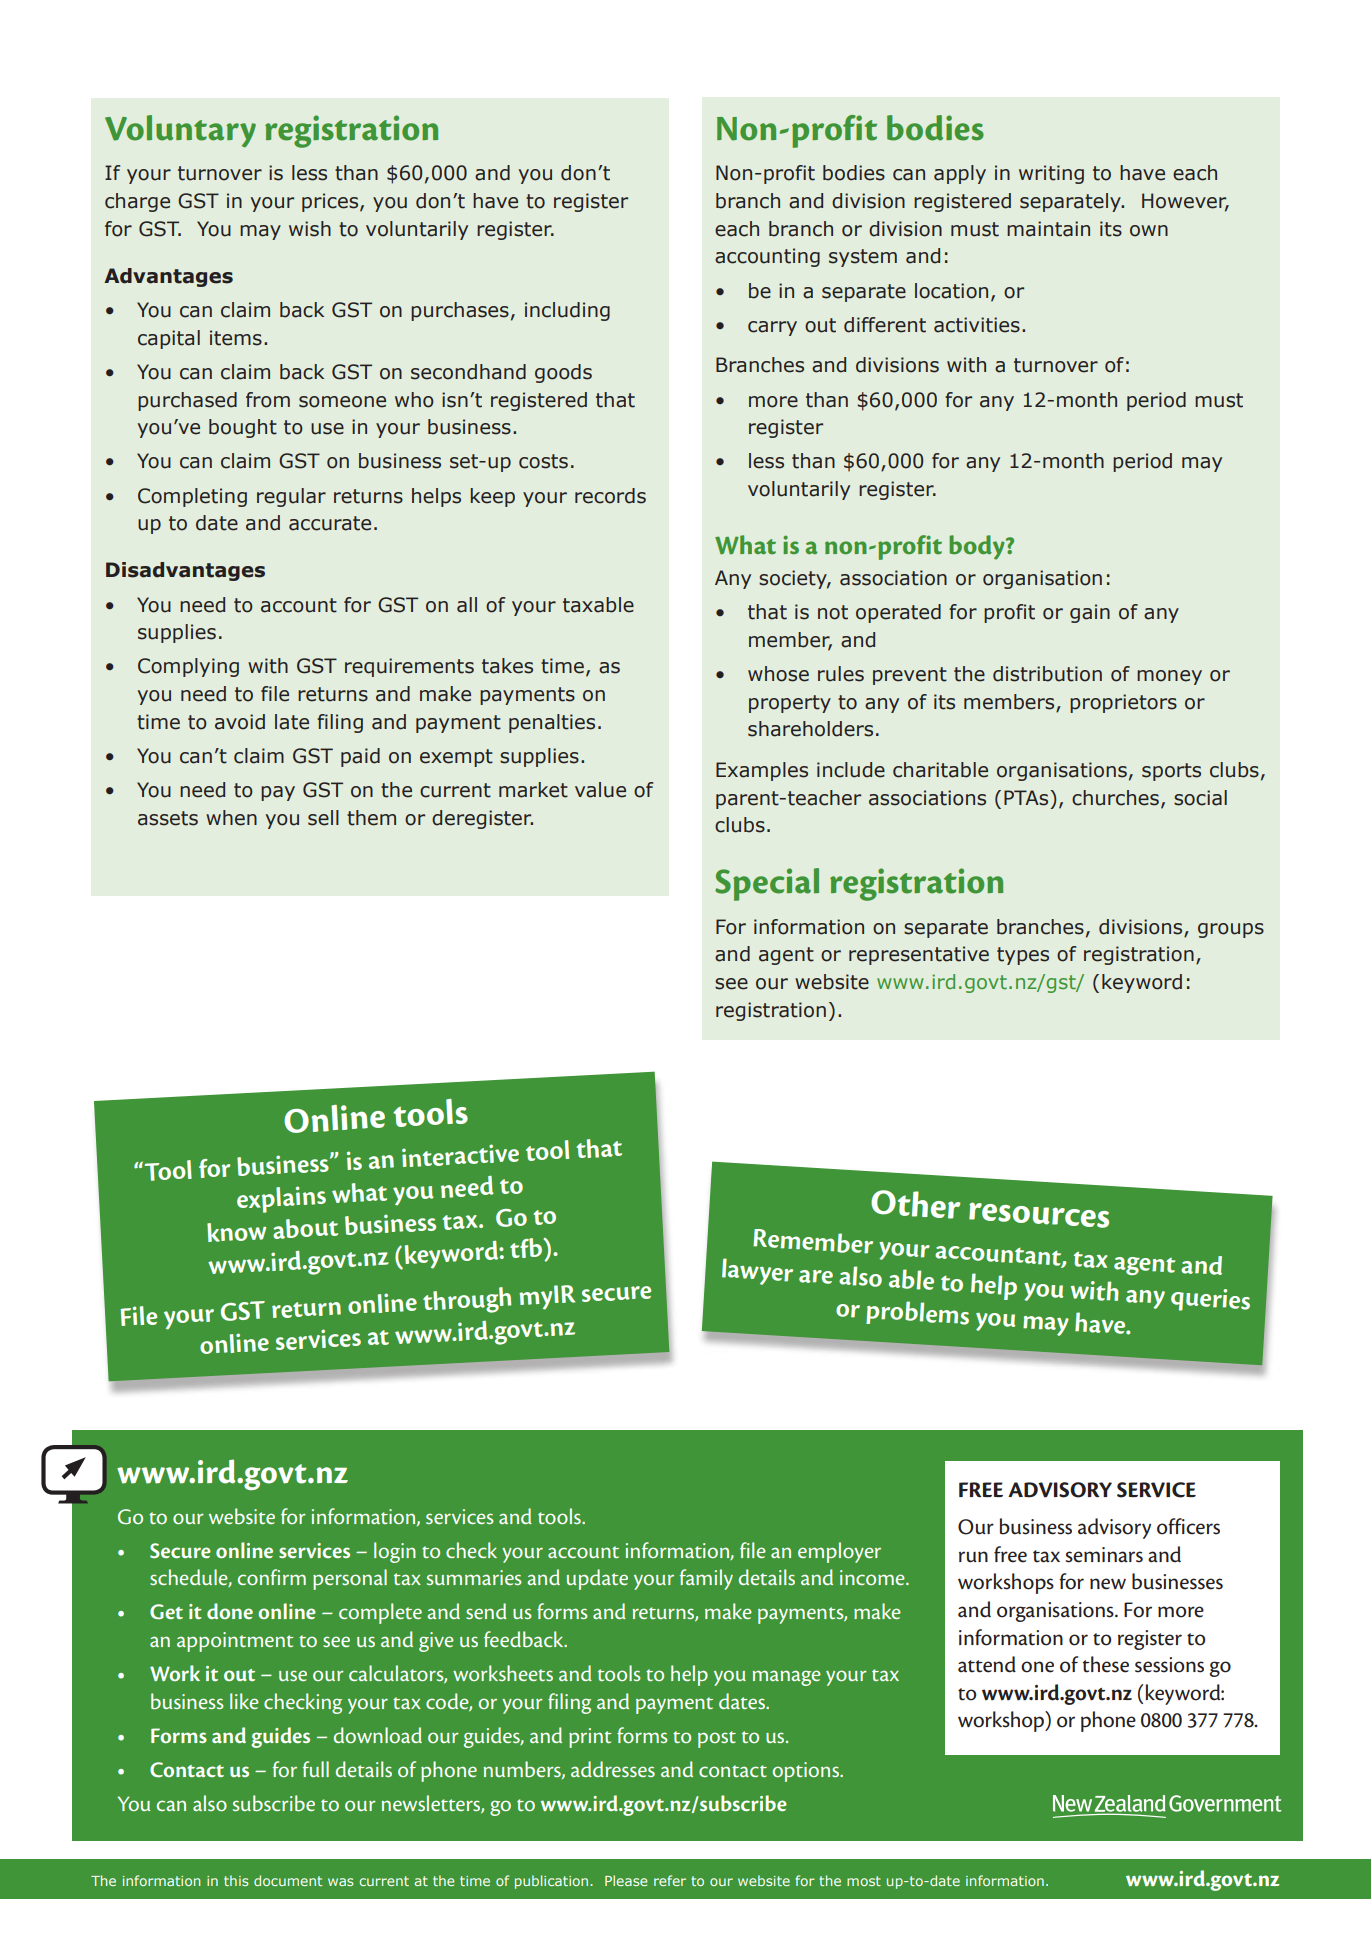  What do you see at coordinates (1051, 174) in the image?
I see `writing` at bounding box center [1051, 174].
